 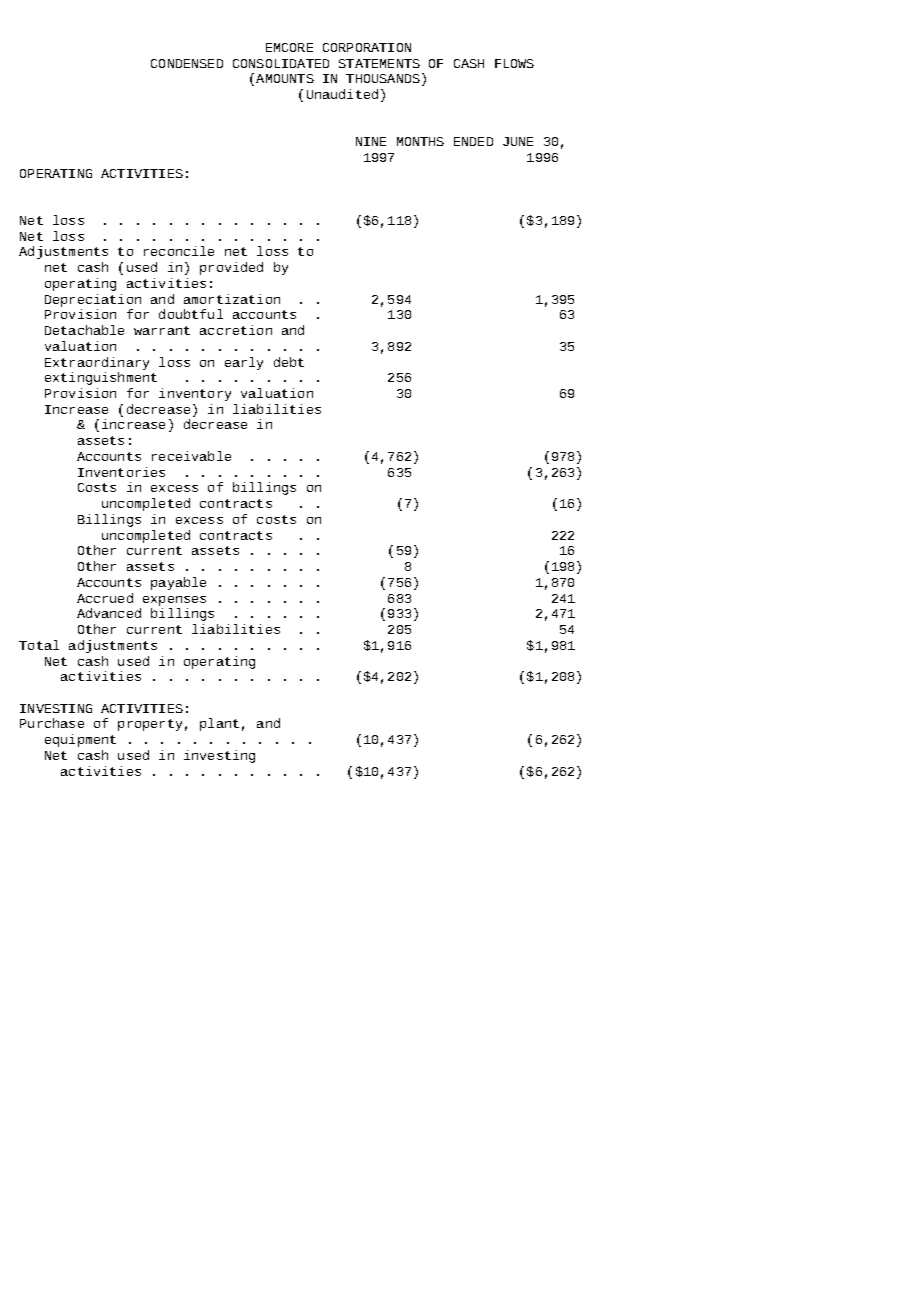 What do you see at coordinates (514, 63) in the document?
I see `FLOWS` at bounding box center [514, 63].
